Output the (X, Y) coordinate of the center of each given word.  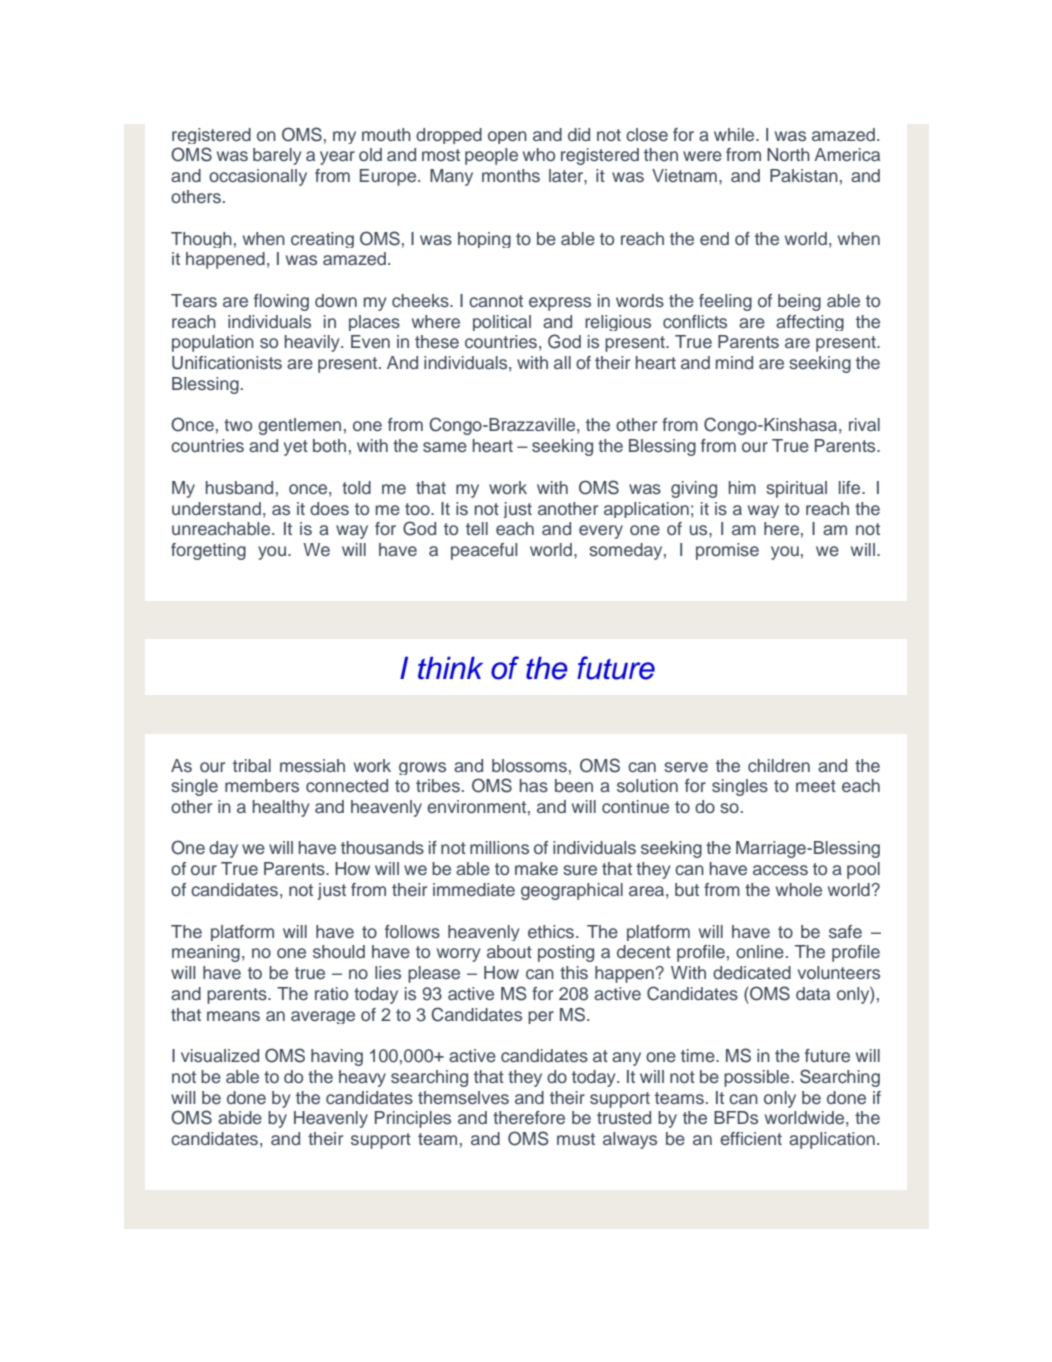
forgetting (208, 551)
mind (734, 362)
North (788, 154)
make (536, 869)
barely (277, 156)
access (780, 870)
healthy (281, 808)
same (445, 447)
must (576, 1139)
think (450, 668)
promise (727, 551)
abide (240, 1117)
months (511, 175)
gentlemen (299, 426)
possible (758, 1078)
